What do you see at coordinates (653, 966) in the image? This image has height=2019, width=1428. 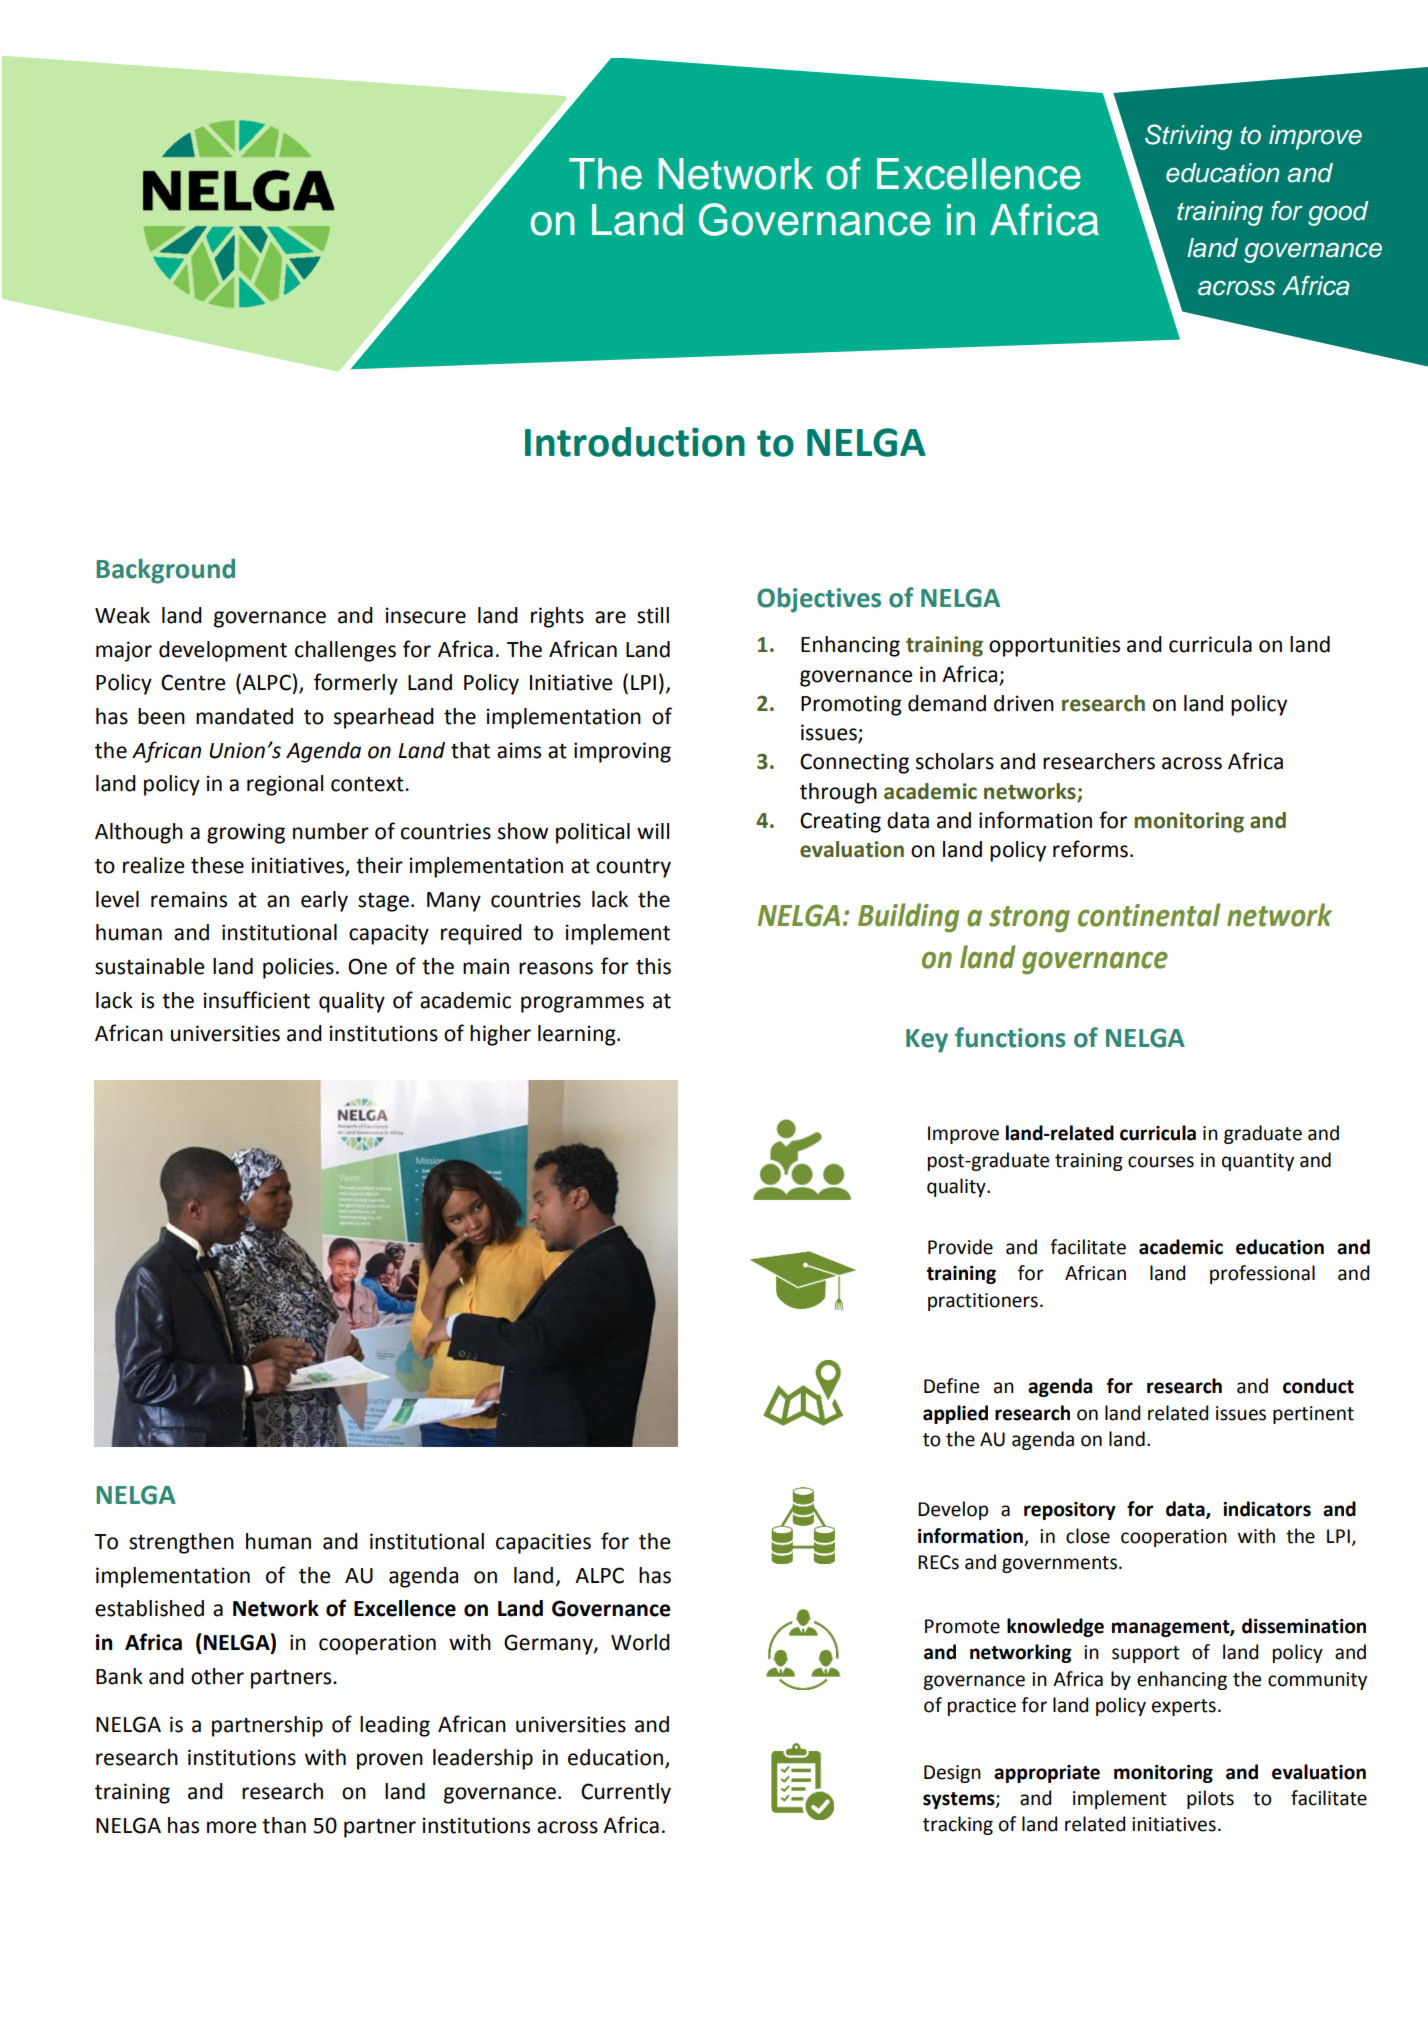 I see `this` at bounding box center [653, 966].
